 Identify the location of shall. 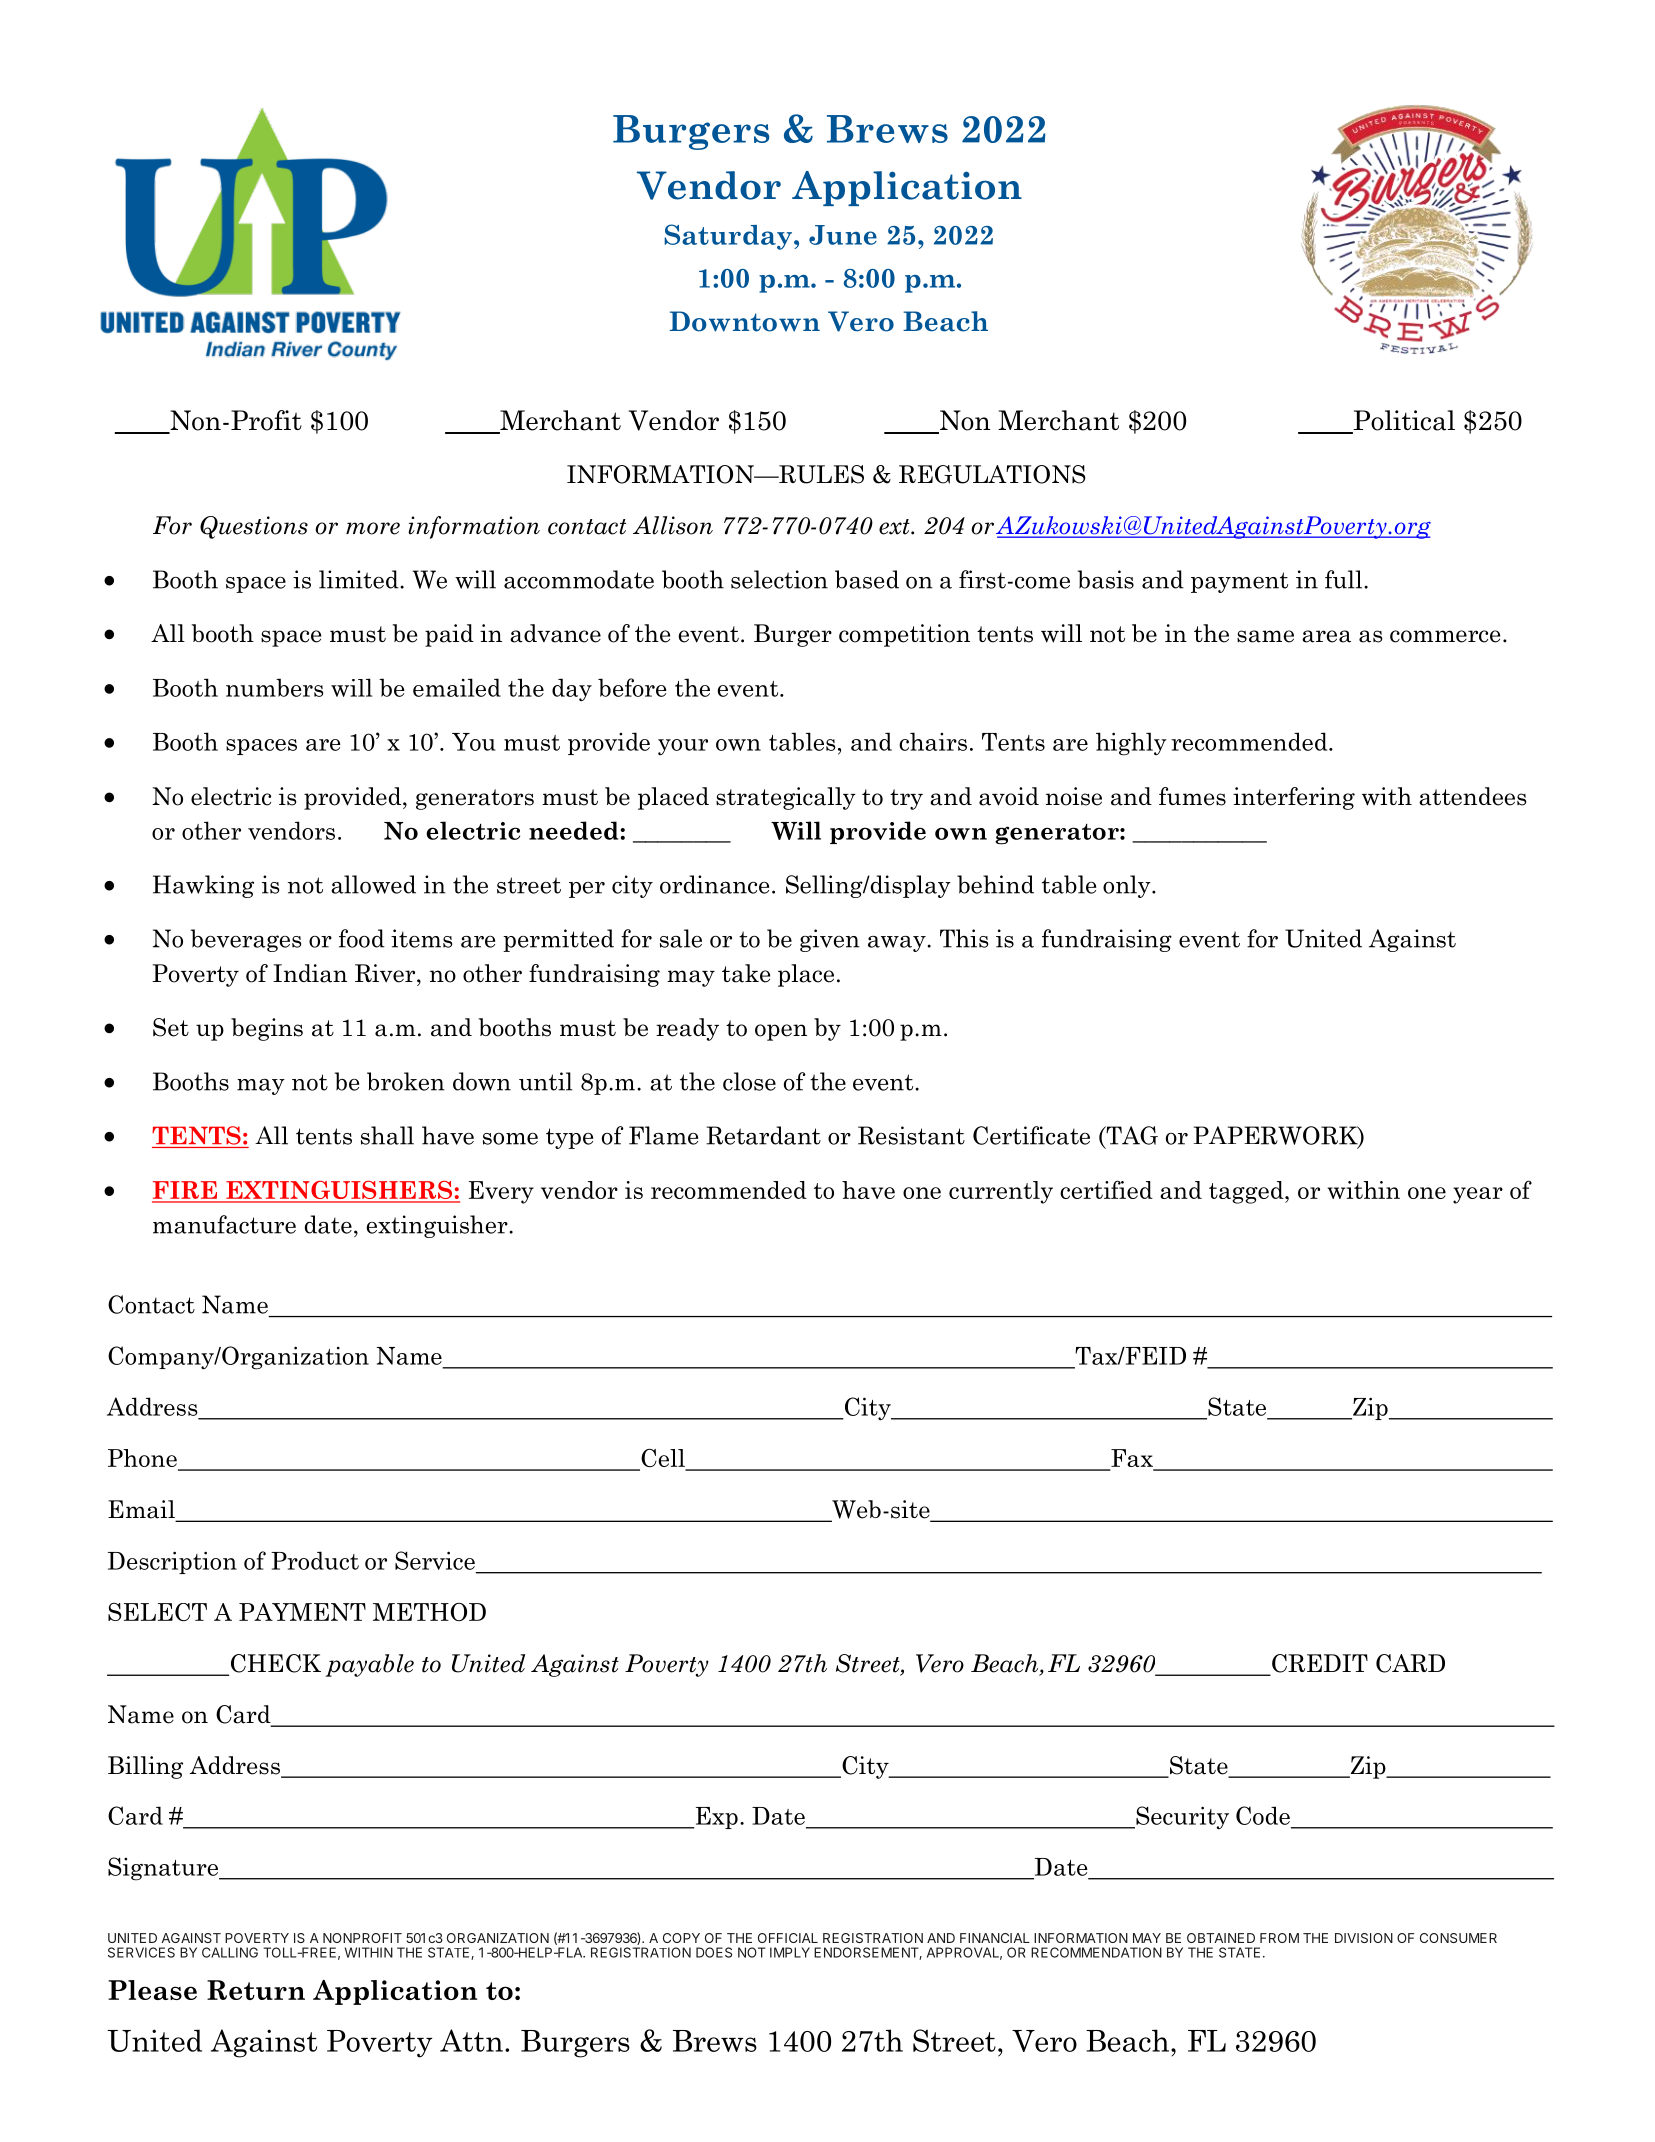
(387, 1135).
